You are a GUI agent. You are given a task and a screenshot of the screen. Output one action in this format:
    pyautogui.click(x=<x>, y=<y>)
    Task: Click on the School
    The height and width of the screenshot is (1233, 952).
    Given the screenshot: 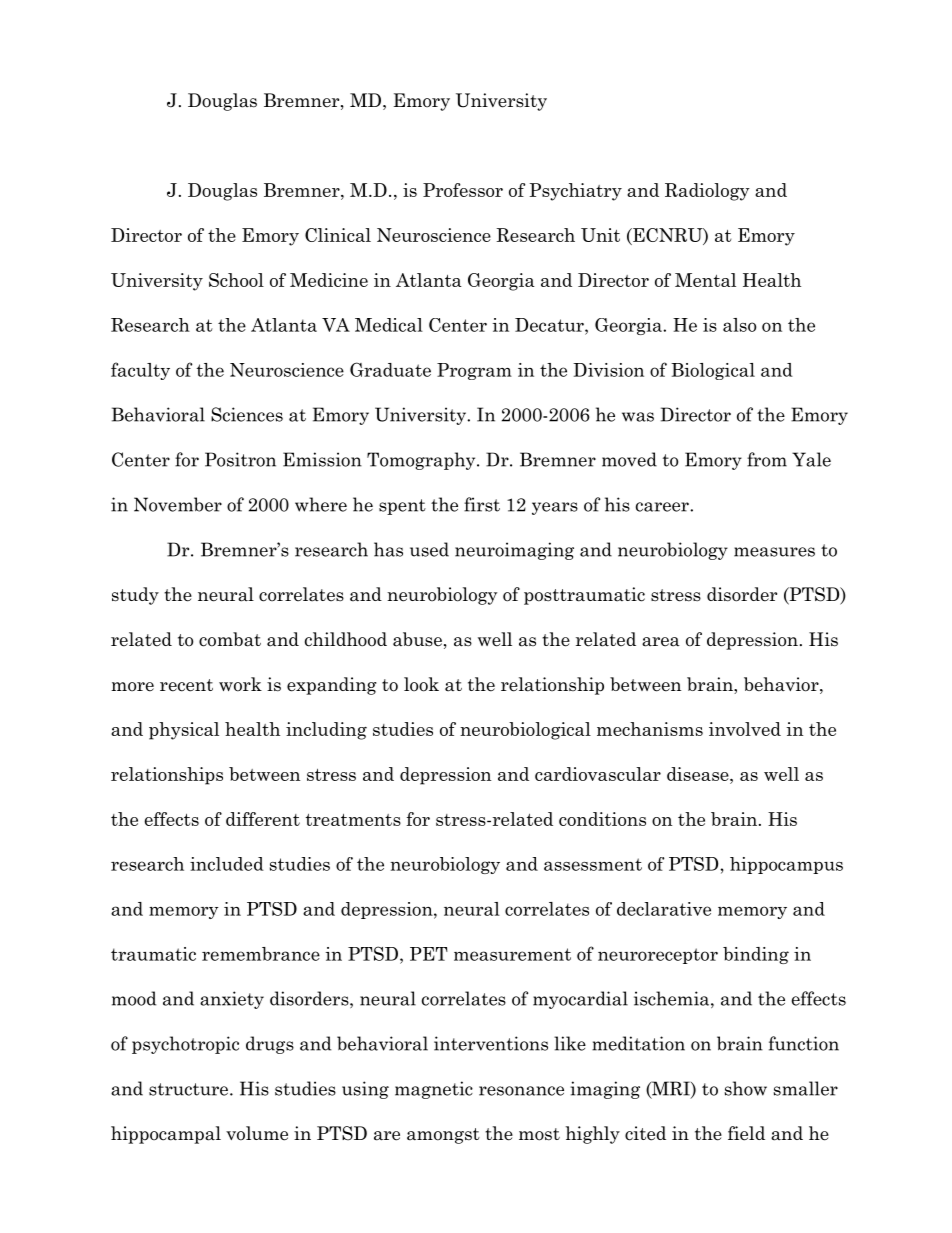 What is the action you would take?
    pyautogui.click(x=236, y=280)
